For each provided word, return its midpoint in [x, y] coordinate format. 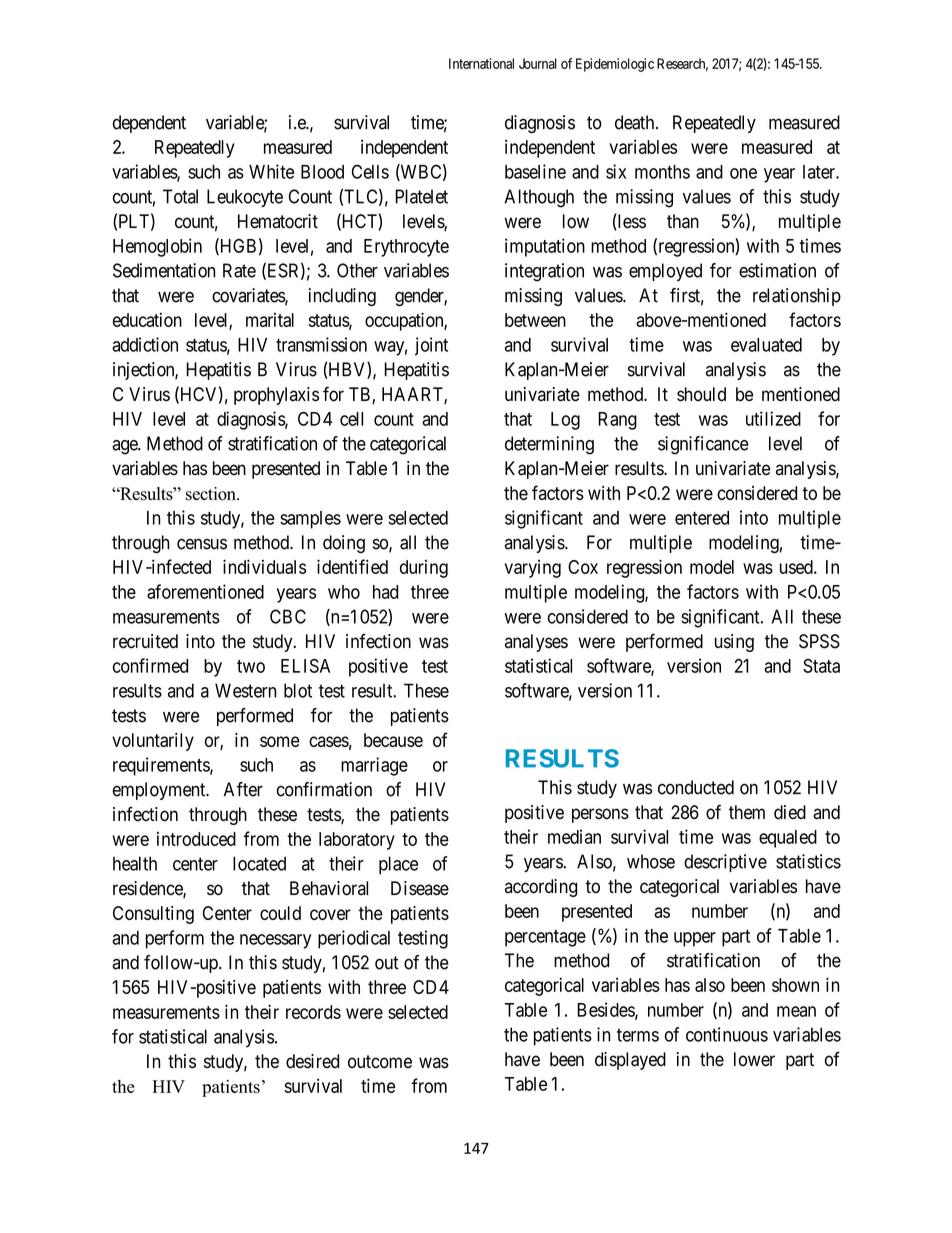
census [202, 544]
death [636, 122]
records [313, 1012]
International [481, 63]
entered [702, 518]
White [271, 171]
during [424, 569]
